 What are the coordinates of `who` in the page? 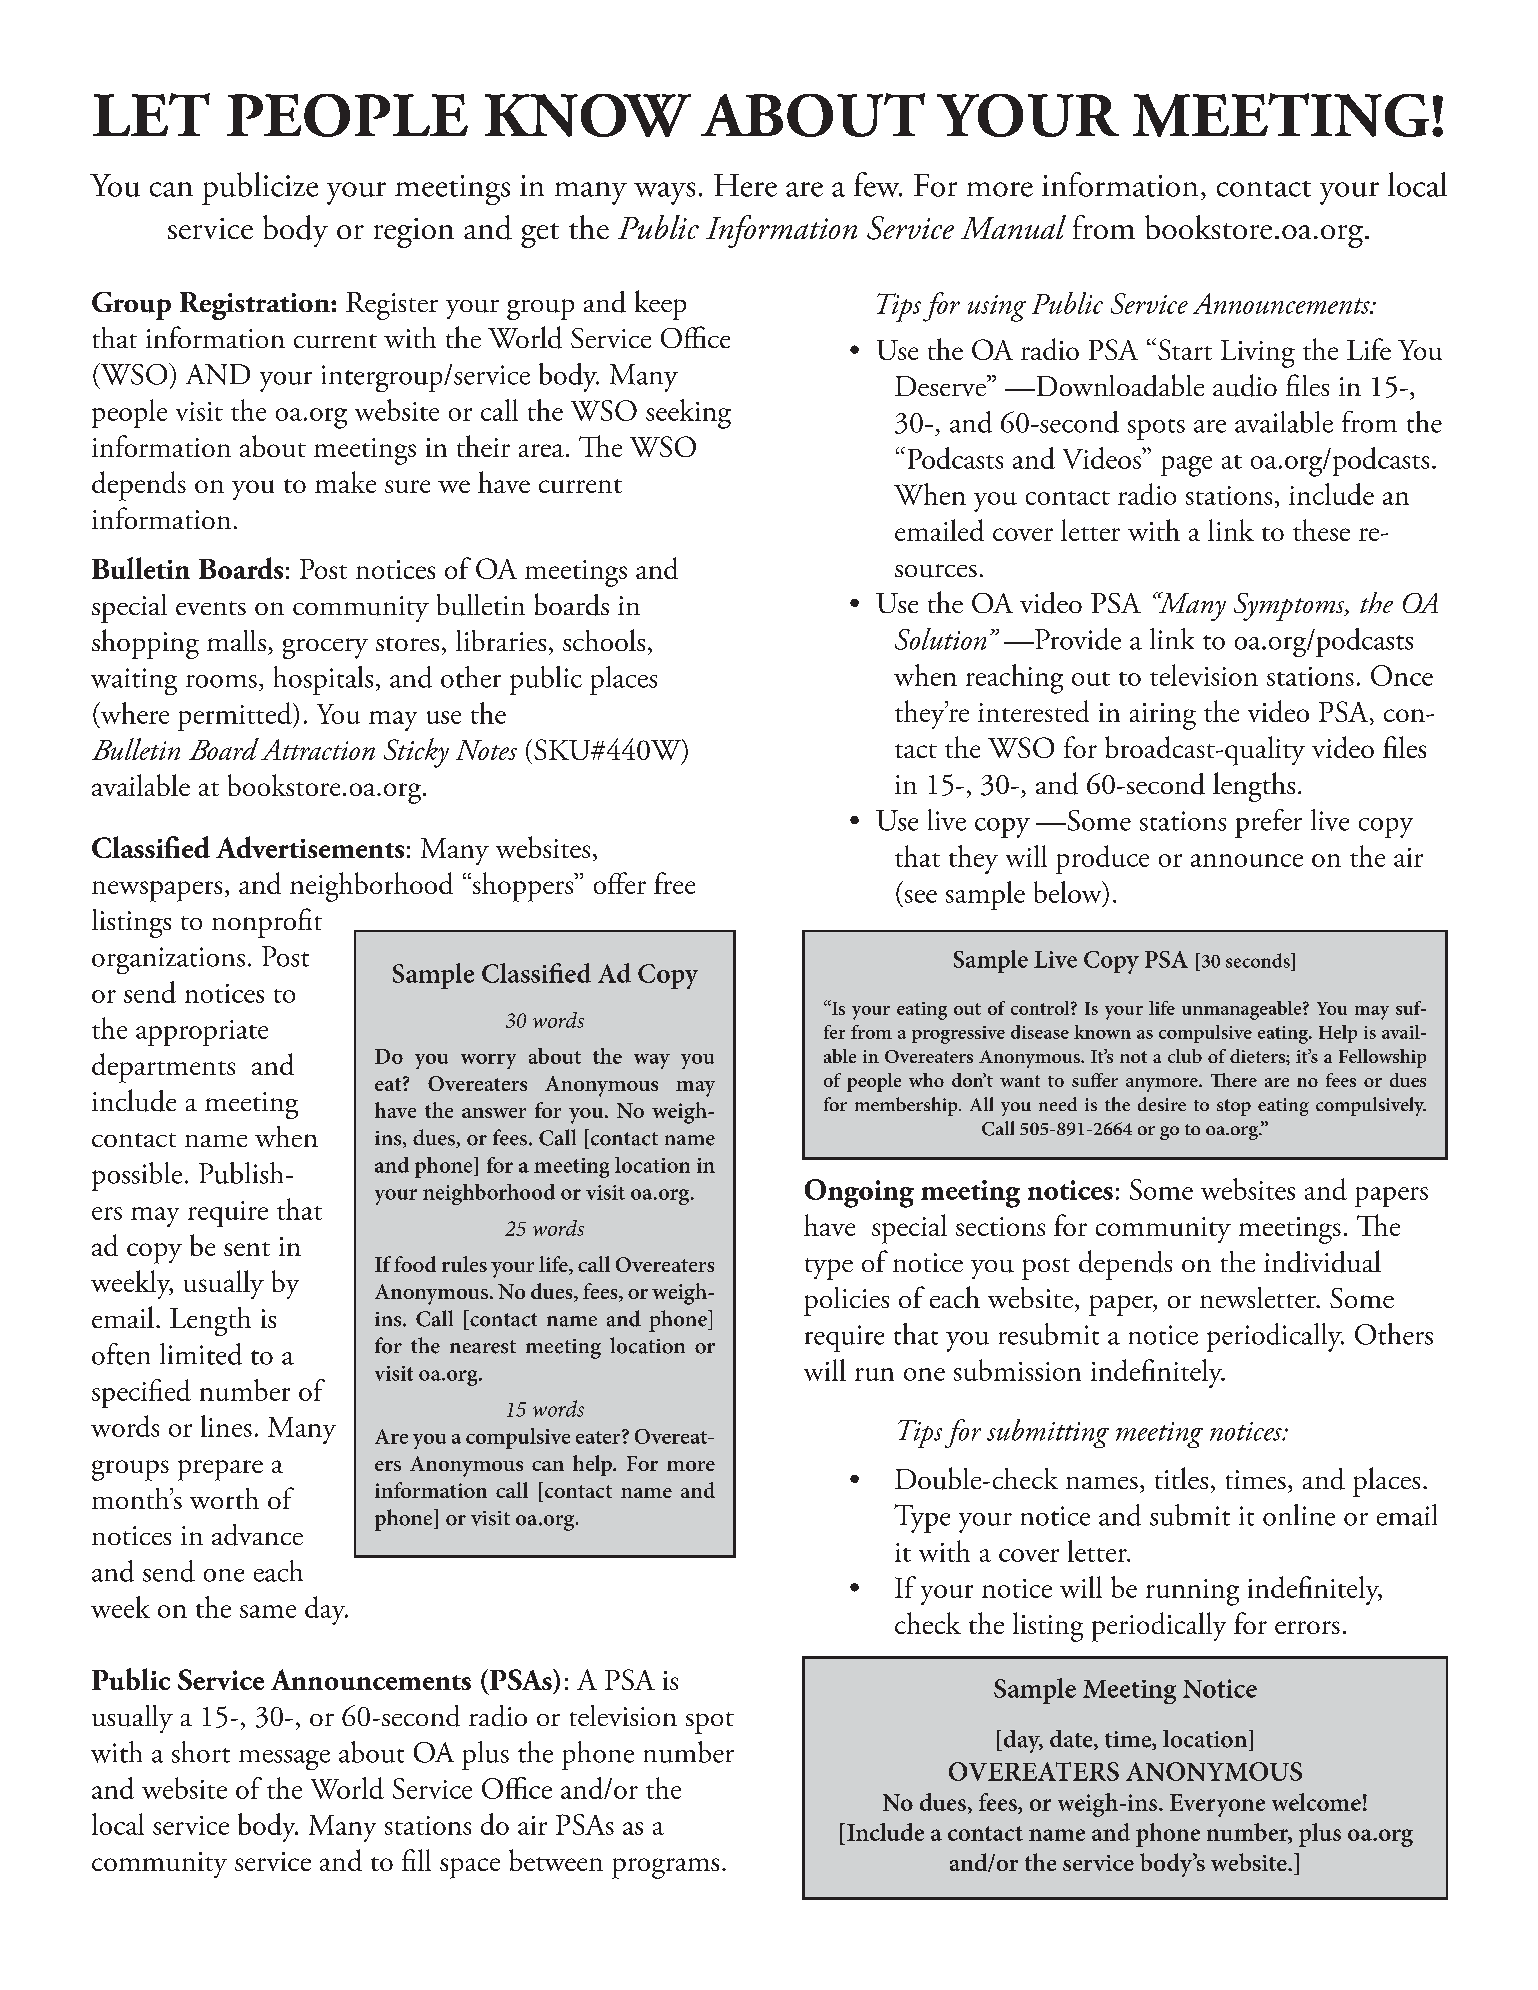 It's located at (926, 1080).
